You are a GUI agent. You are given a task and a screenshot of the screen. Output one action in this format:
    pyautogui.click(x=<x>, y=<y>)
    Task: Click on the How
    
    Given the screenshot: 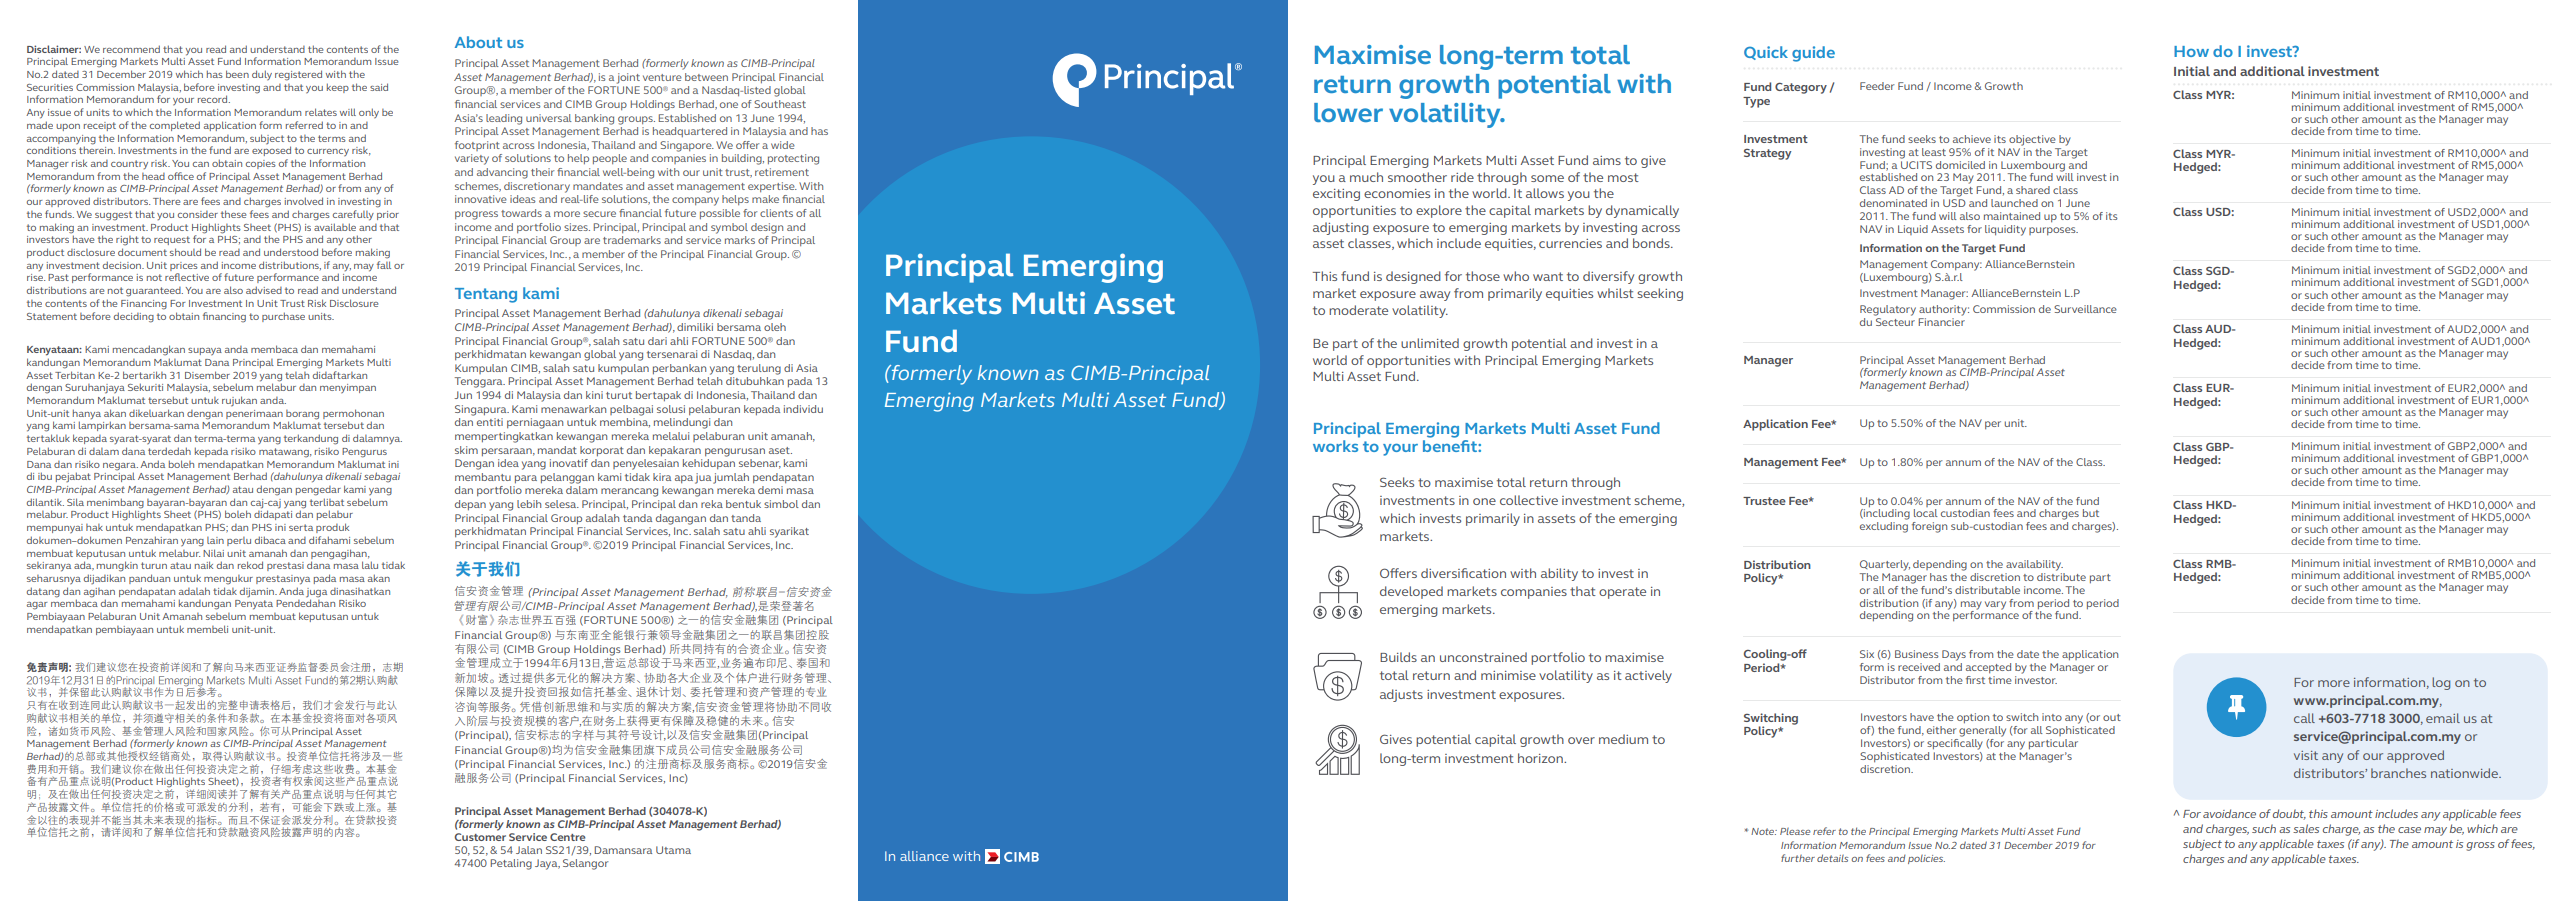 What is the action you would take?
    pyautogui.click(x=2191, y=51)
